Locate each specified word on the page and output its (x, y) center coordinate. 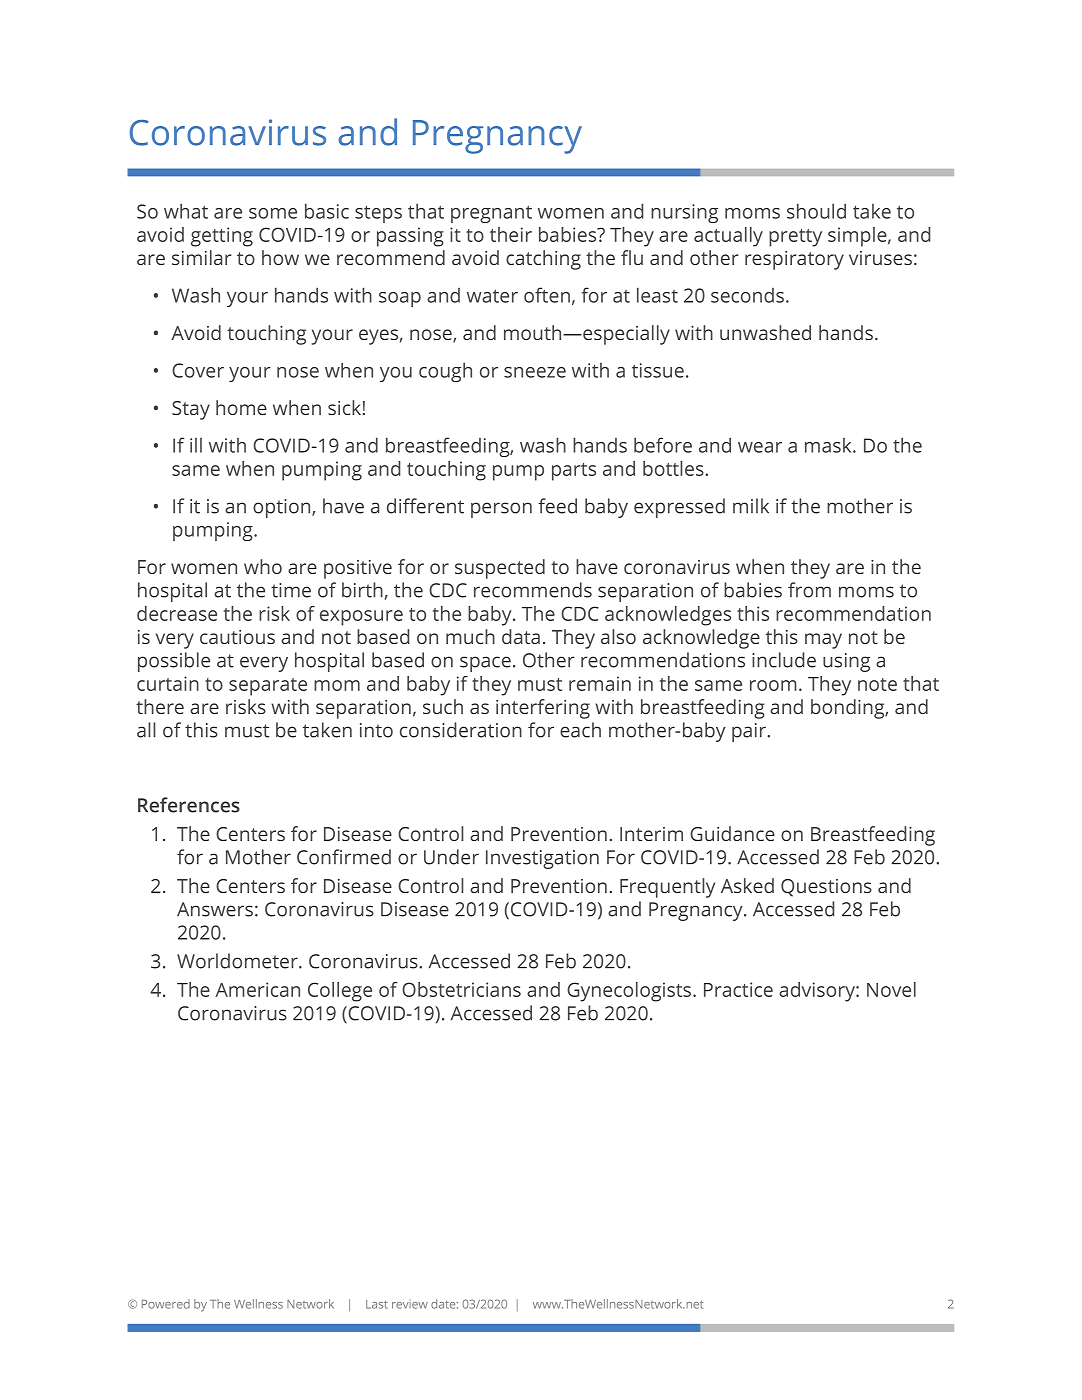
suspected (500, 569)
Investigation (542, 859)
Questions (826, 888)
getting (222, 237)
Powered (166, 1304)
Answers (215, 909)
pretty (795, 238)
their (511, 234)
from (809, 590)
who (263, 566)
